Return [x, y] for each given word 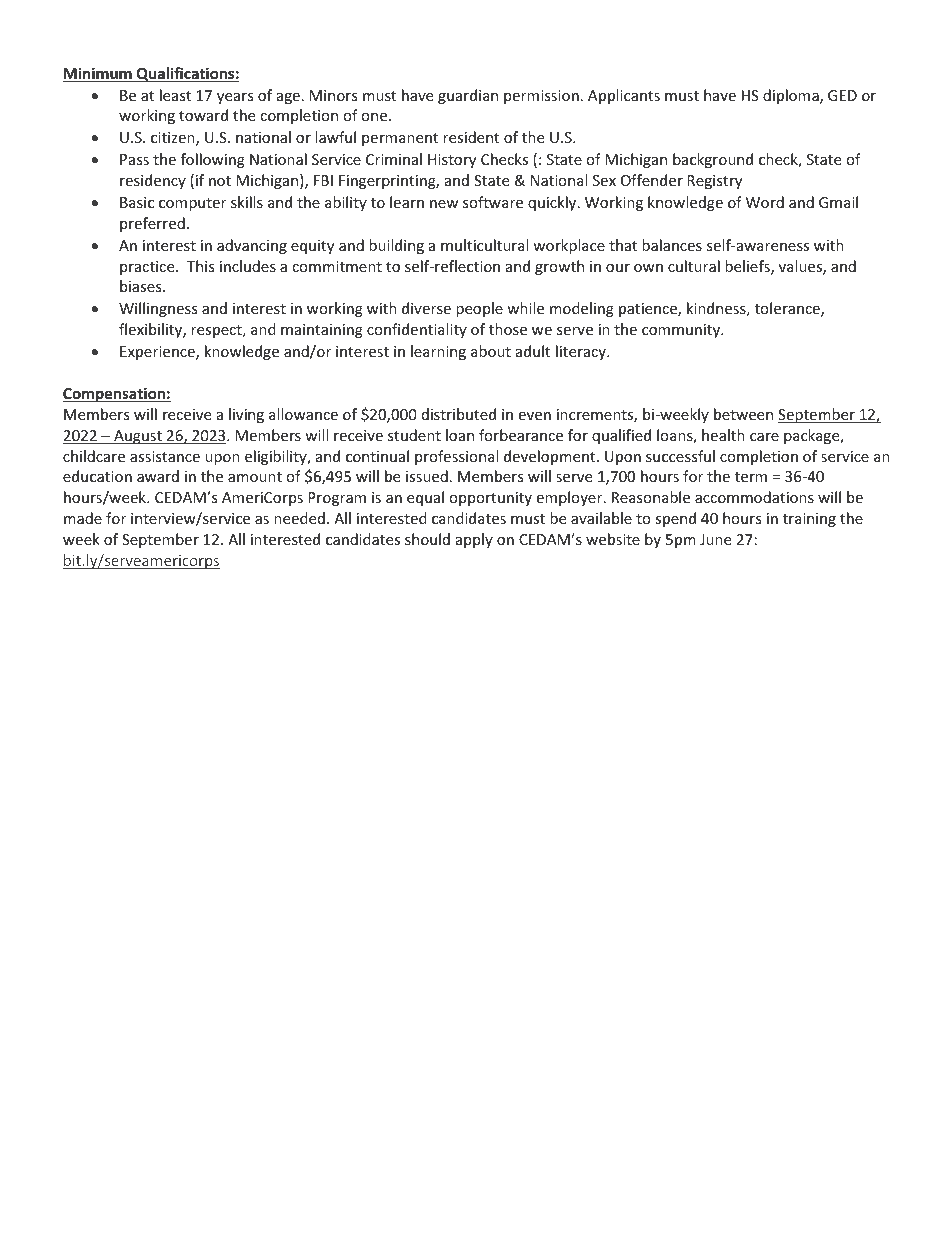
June [715, 539]
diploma [792, 96]
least [175, 95]
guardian [468, 96]
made [83, 518]
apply [474, 540]
